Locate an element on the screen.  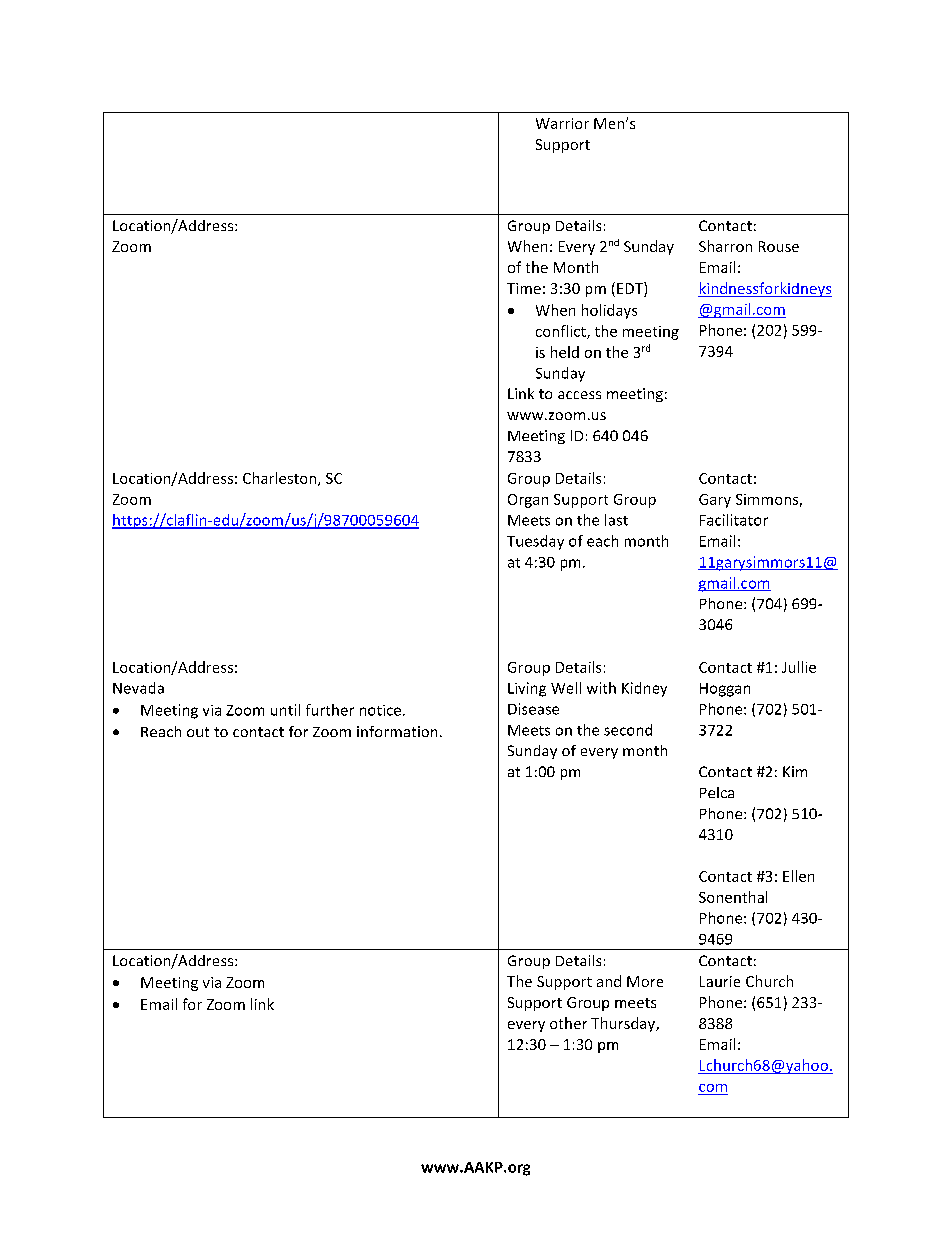
and is located at coordinates (609, 981).
